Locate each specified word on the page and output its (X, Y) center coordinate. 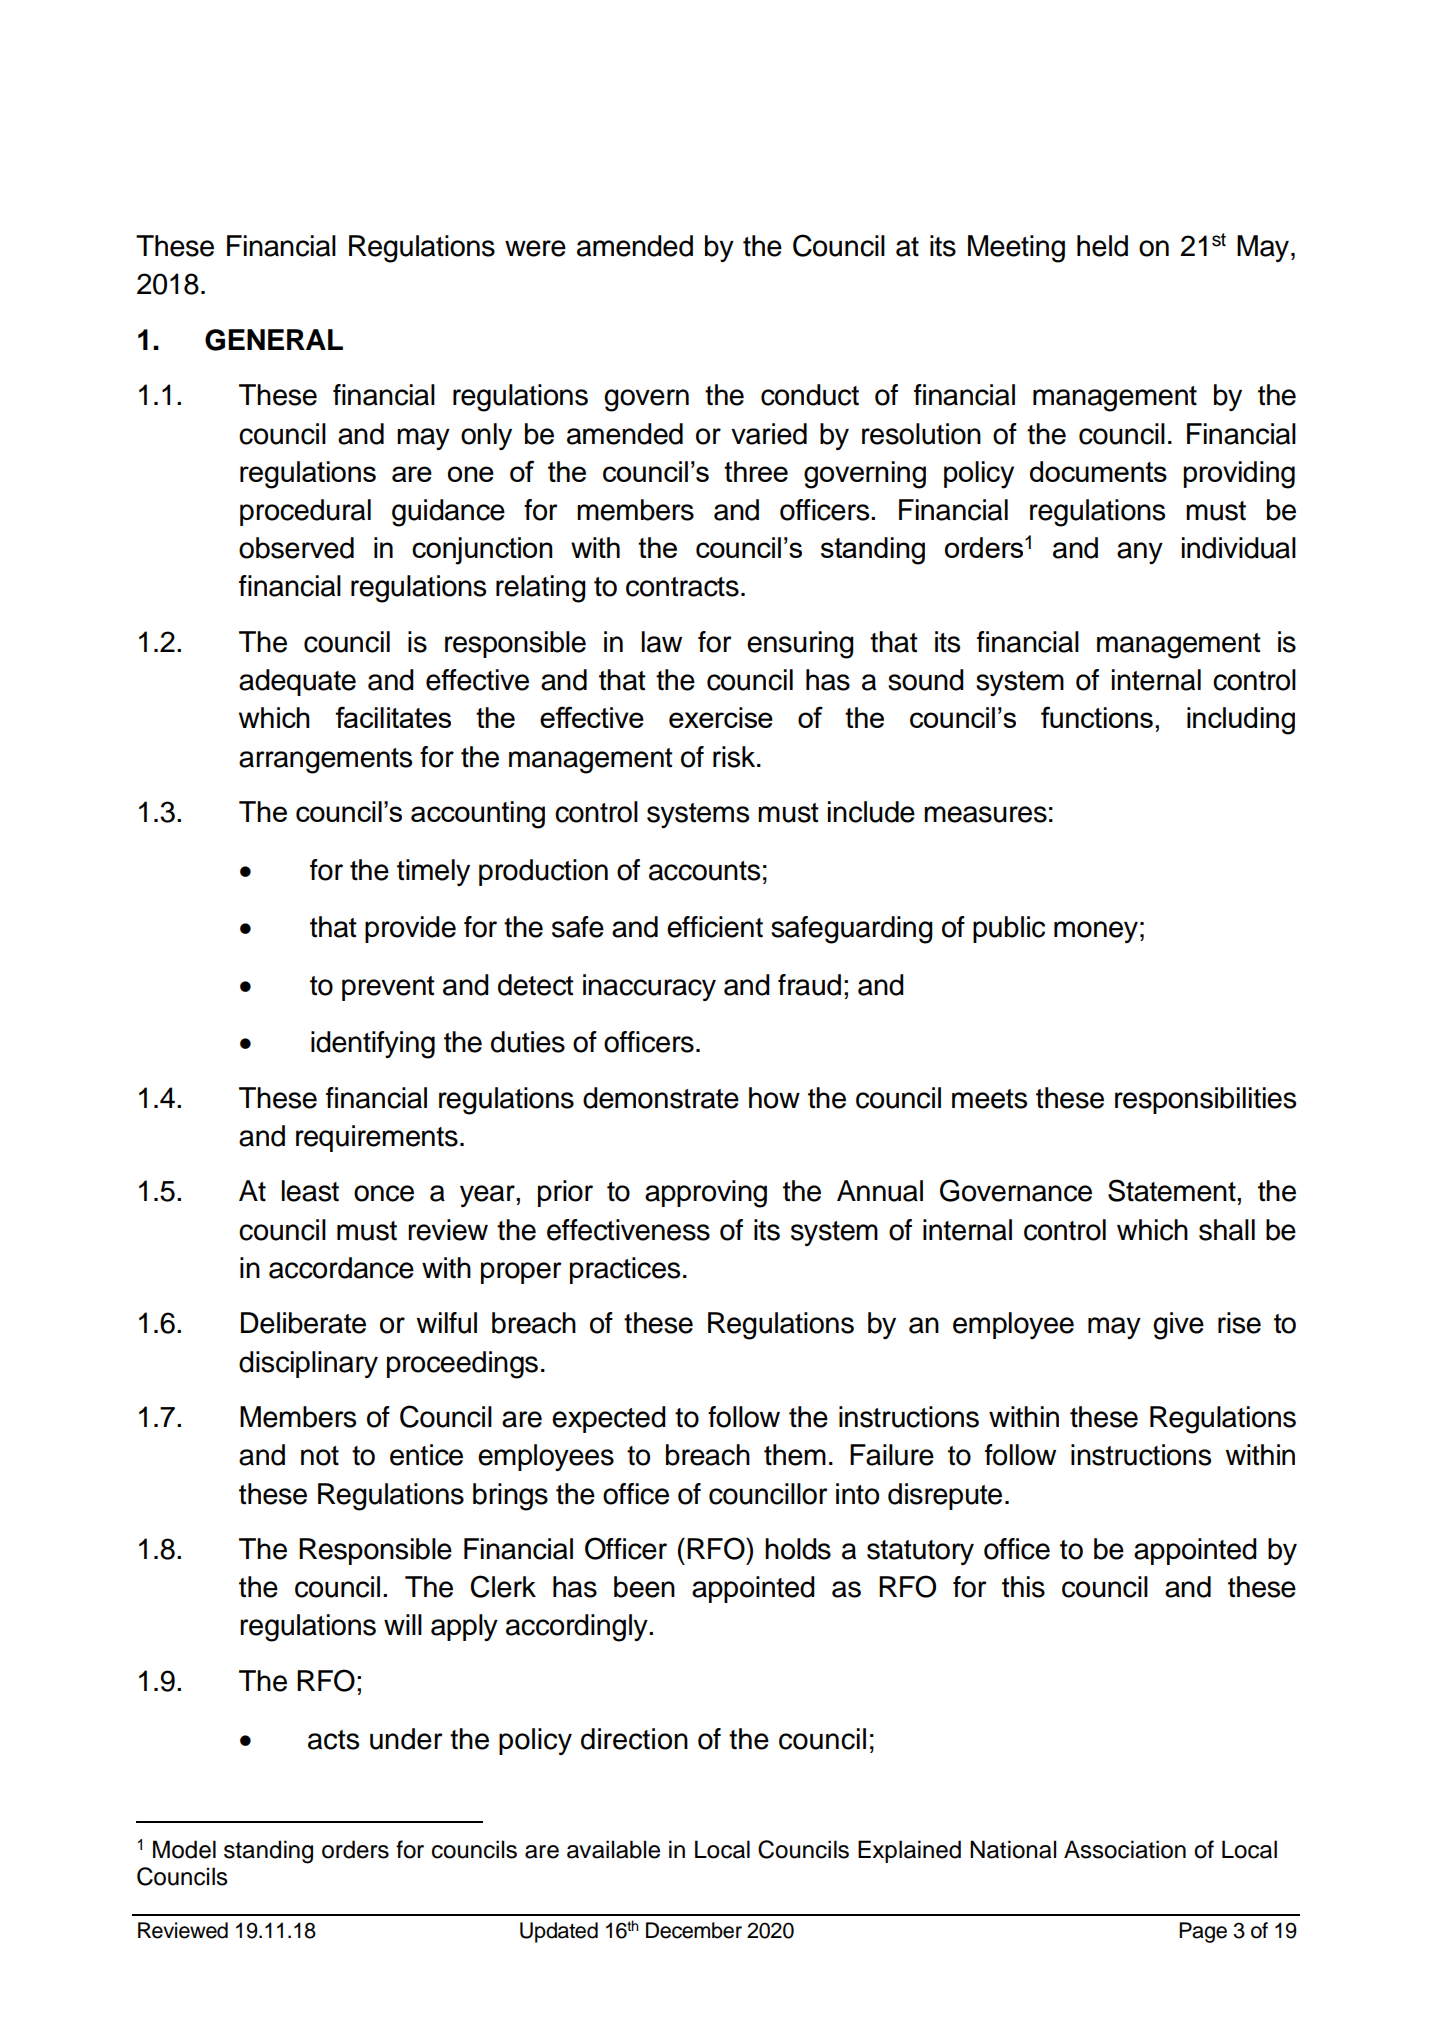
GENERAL (274, 340)
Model (184, 1849)
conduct (810, 395)
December (694, 1930)
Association (1125, 1849)
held (1102, 246)
